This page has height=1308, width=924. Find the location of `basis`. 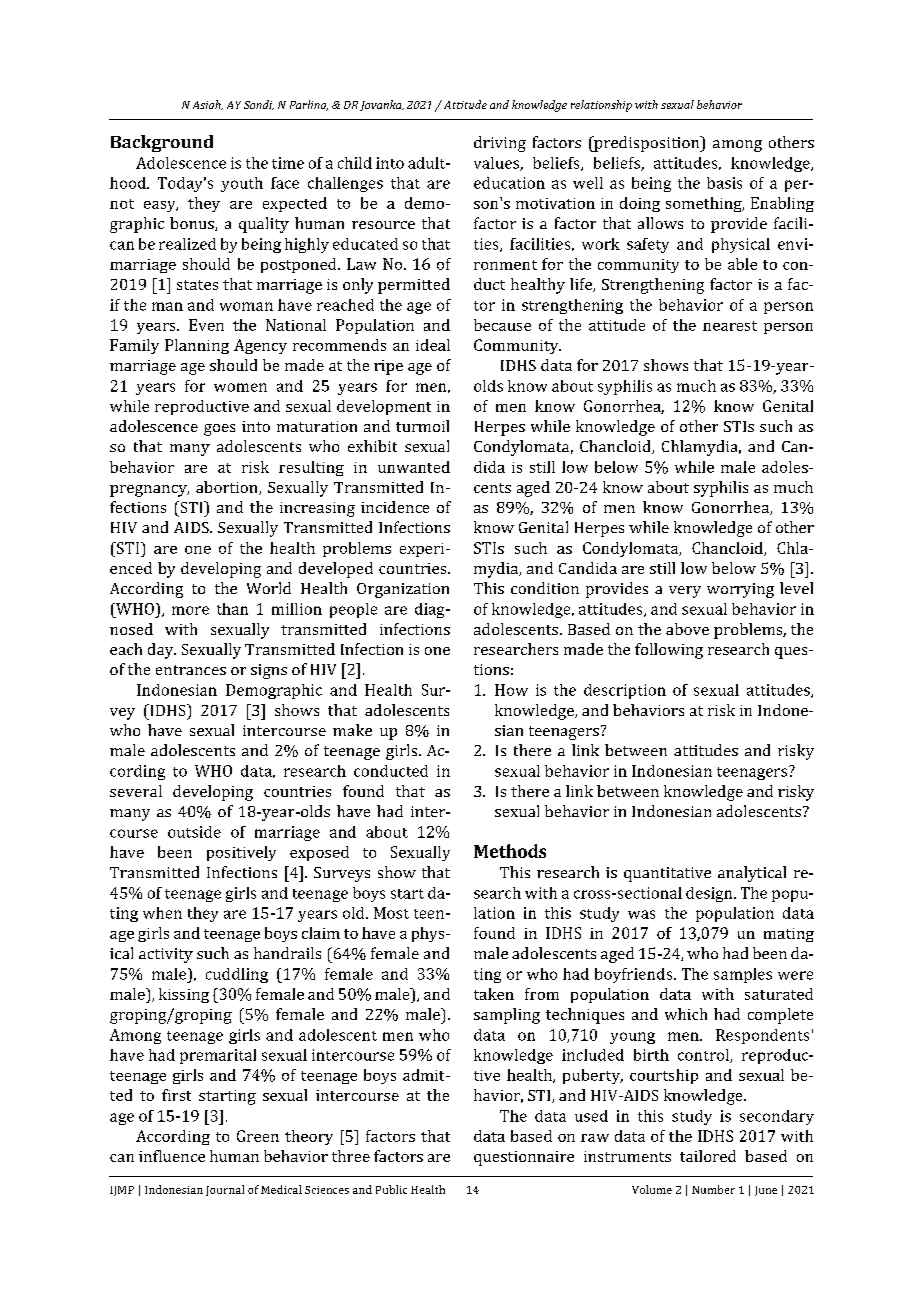

basis is located at coordinates (724, 183).
